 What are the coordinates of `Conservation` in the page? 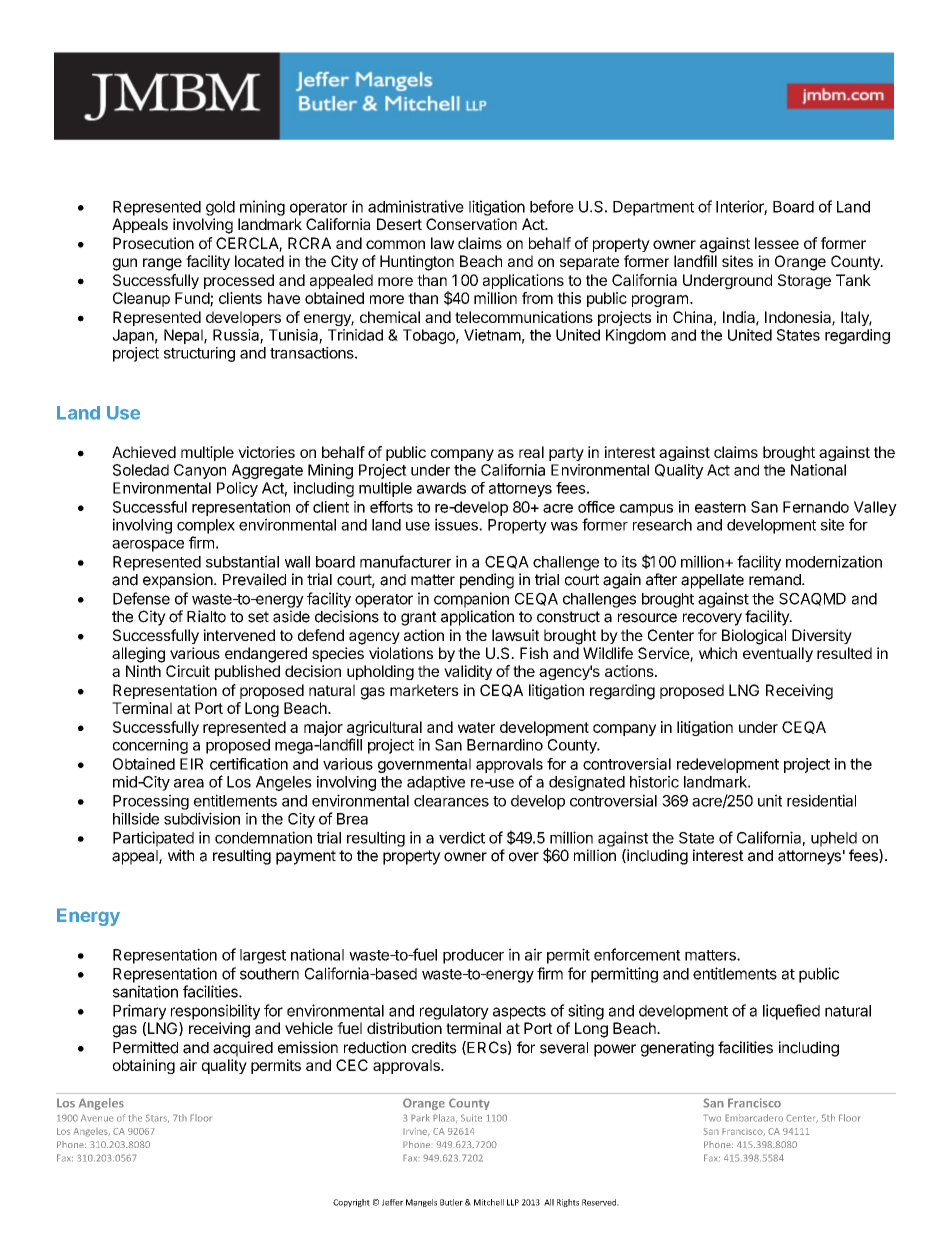 It's located at (471, 224).
